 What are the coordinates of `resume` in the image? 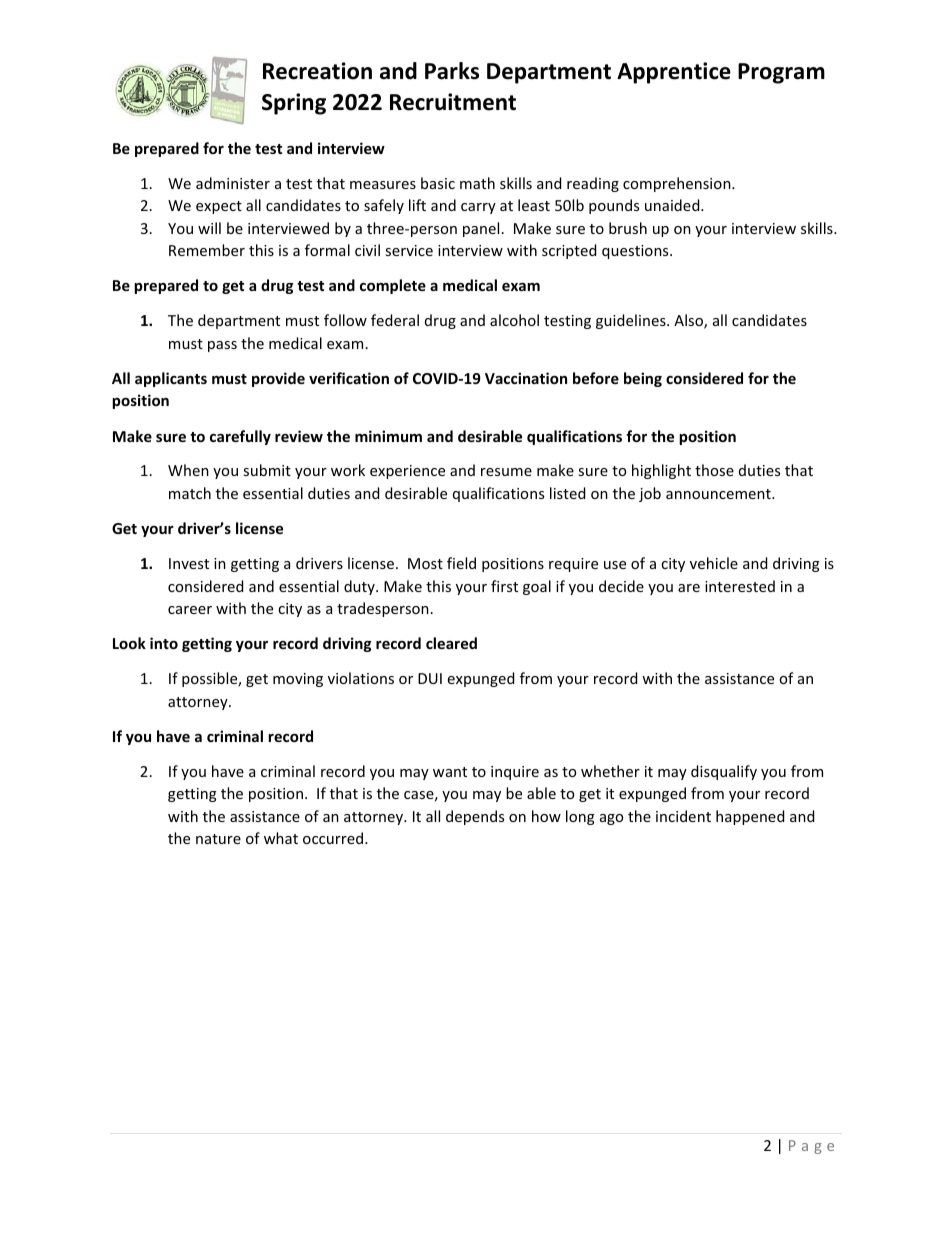 It's located at (506, 472).
